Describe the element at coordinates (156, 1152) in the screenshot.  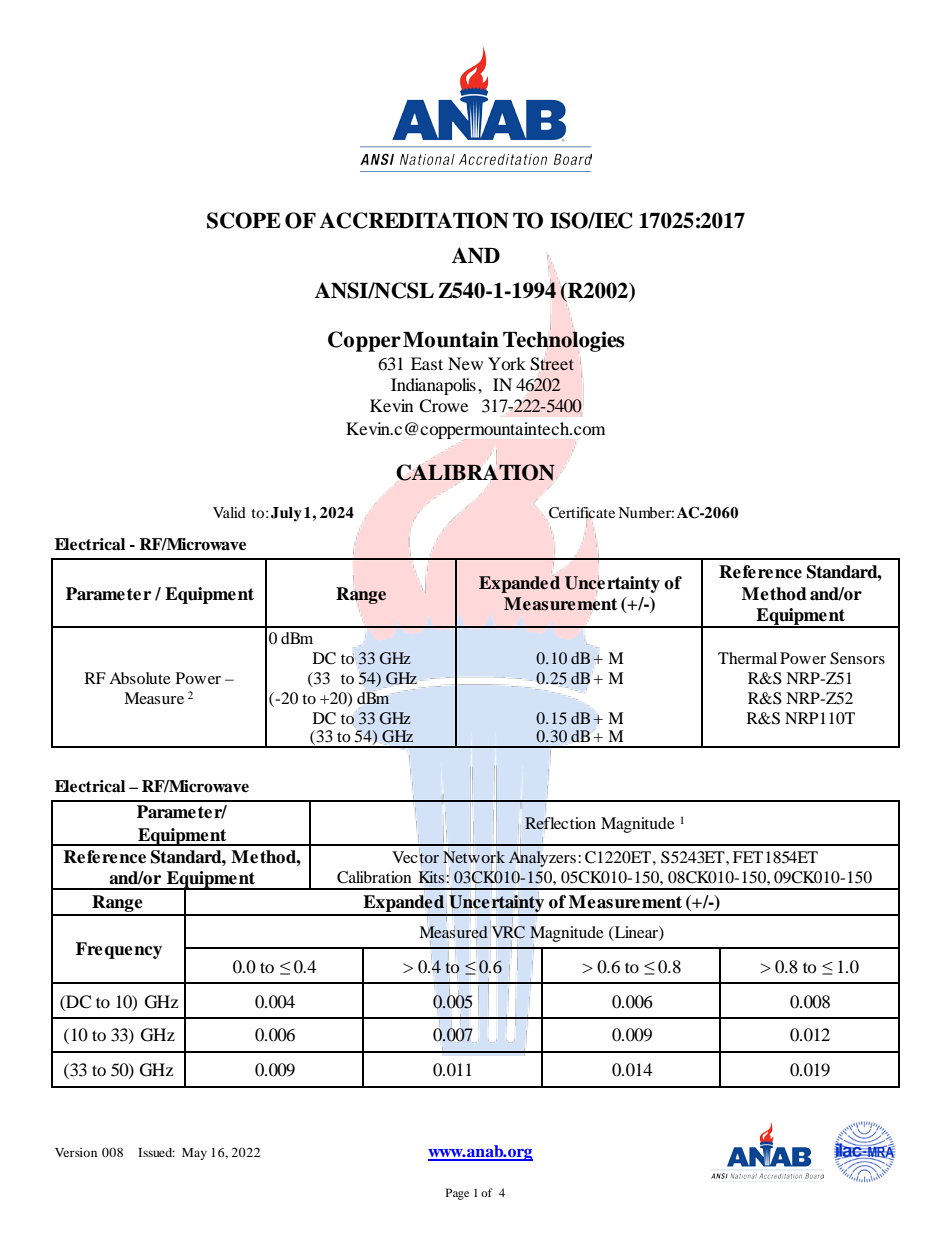
I see `Issued` at that location.
